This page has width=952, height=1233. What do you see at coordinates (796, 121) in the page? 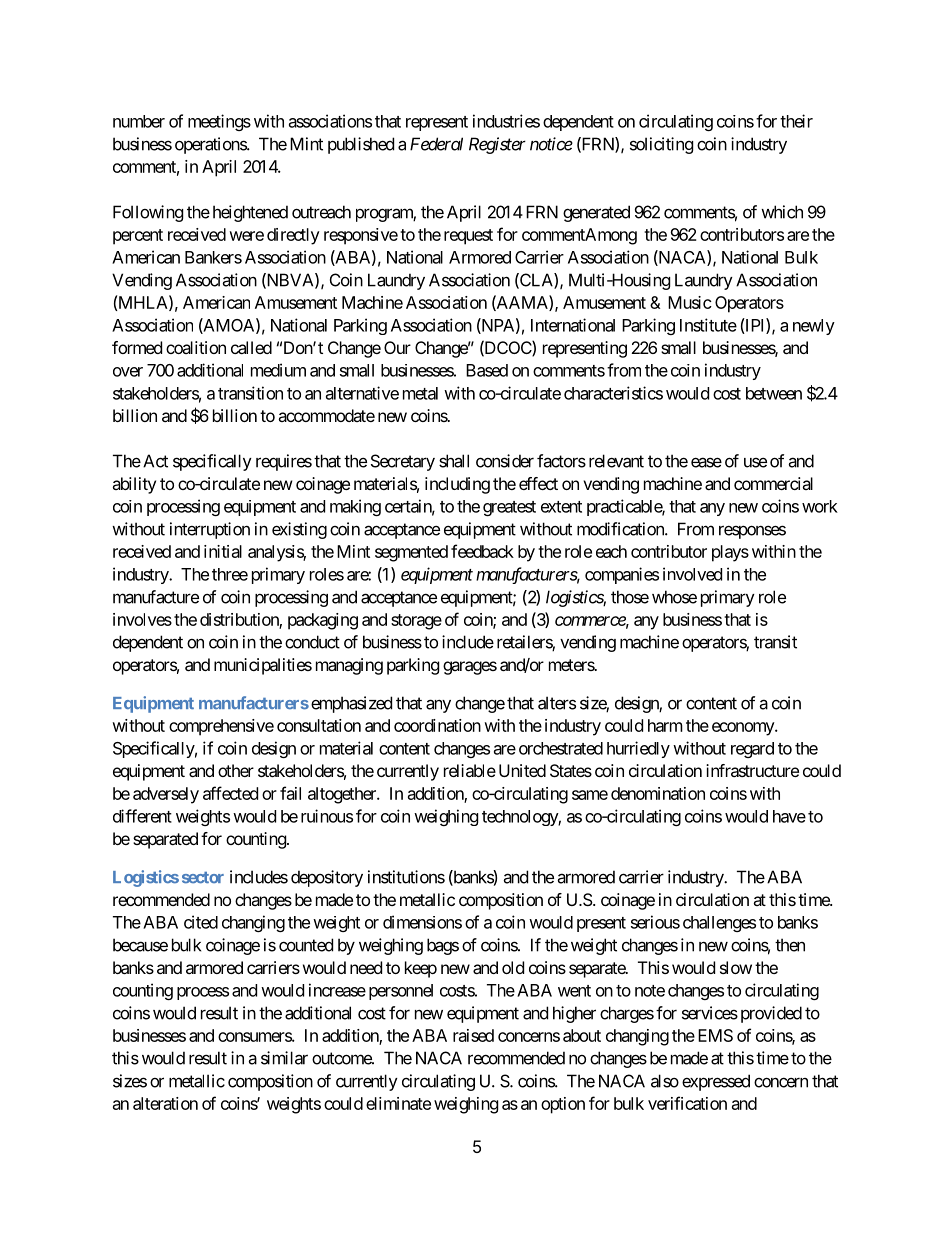
I see `their` at bounding box center [796, 121].
